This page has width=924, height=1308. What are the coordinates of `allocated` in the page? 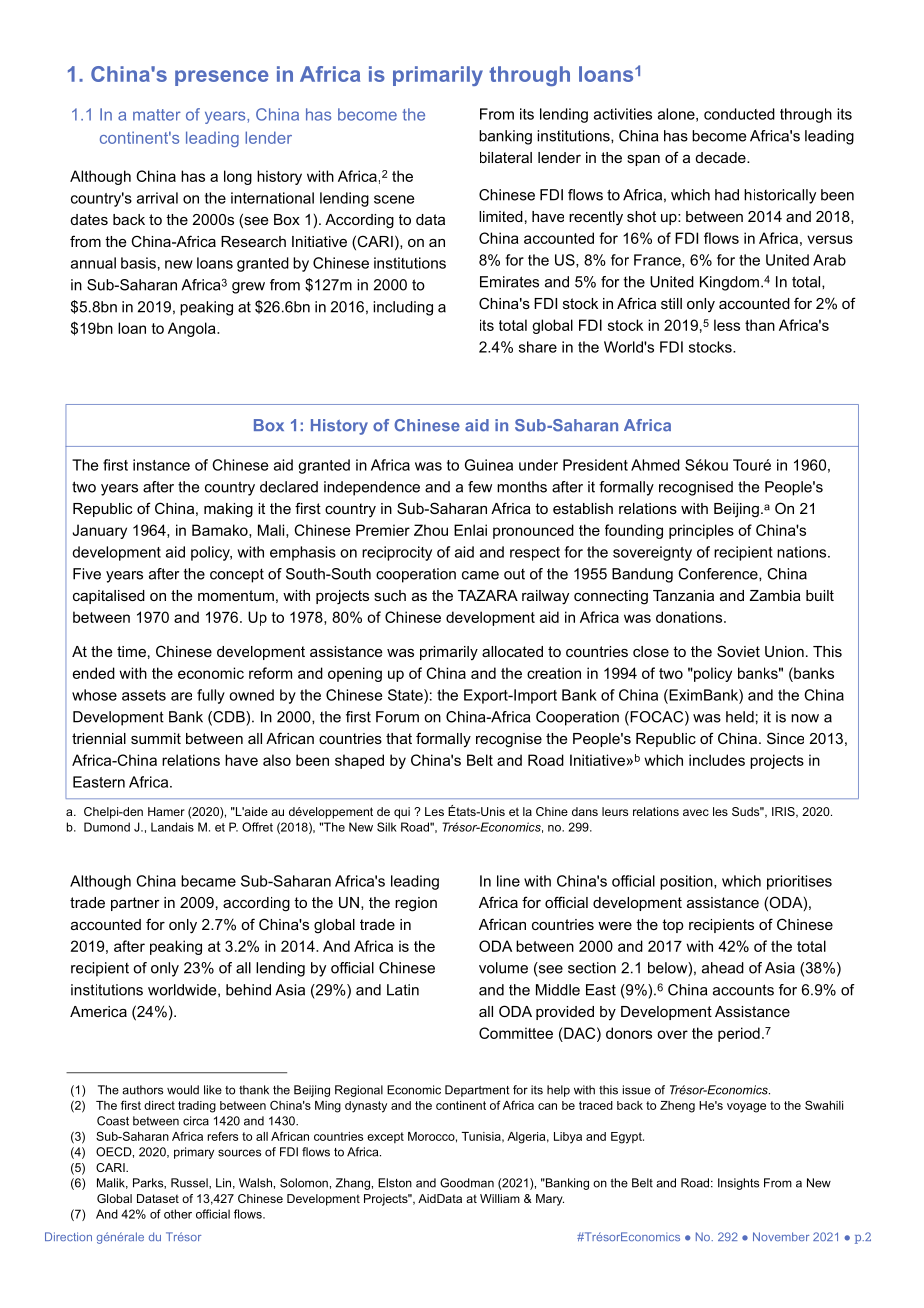 It's located at (512, 651).
